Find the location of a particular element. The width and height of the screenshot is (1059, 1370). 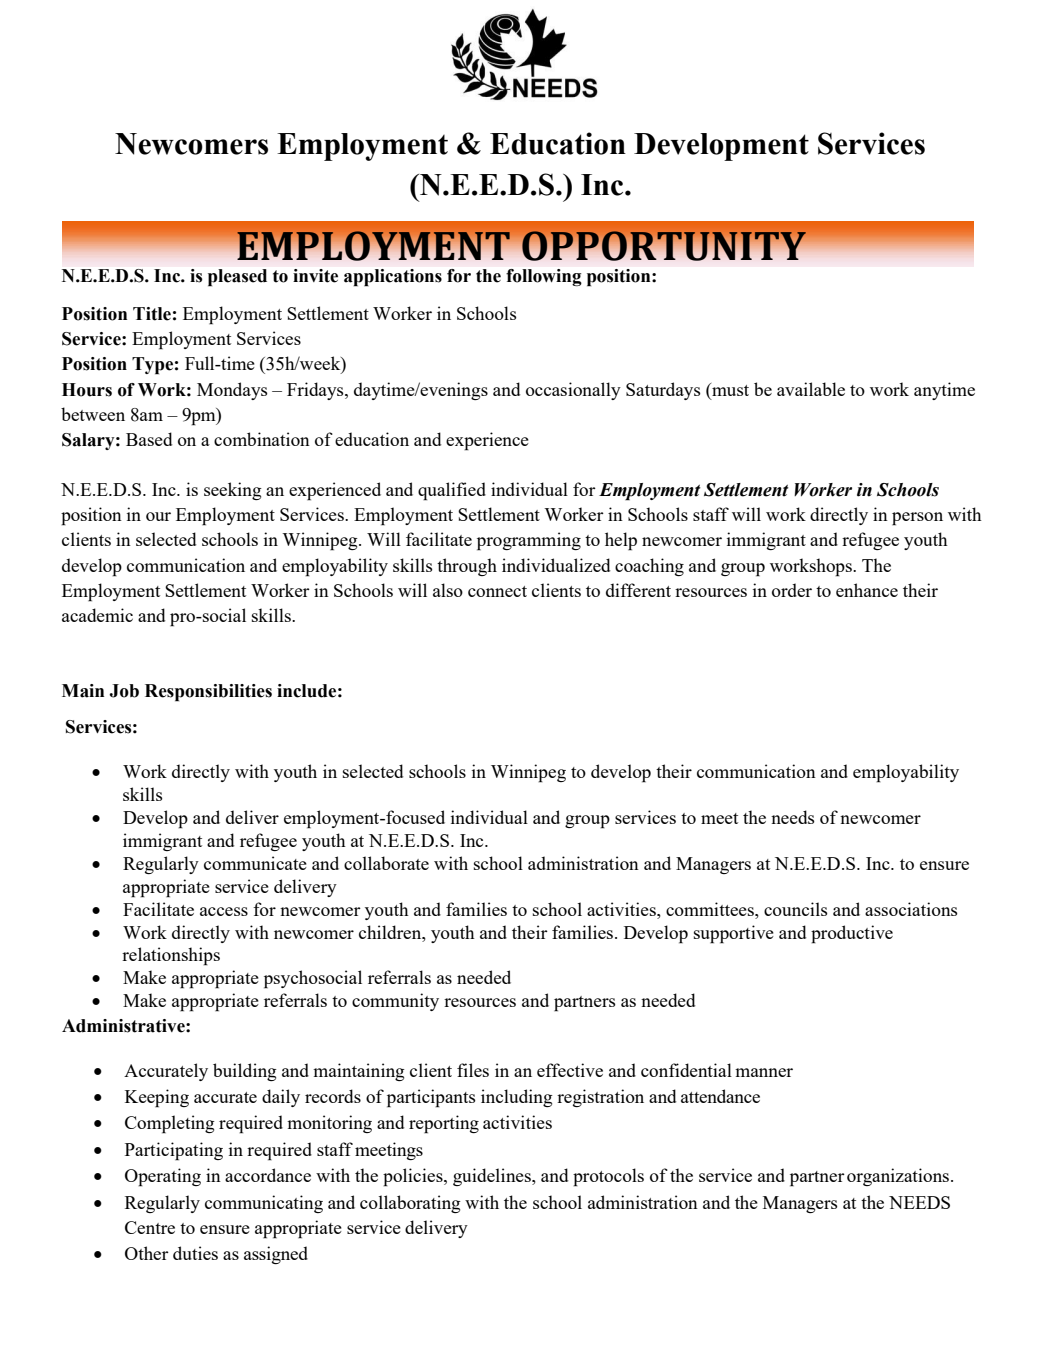

connect is located at coordinates (497, 591).
